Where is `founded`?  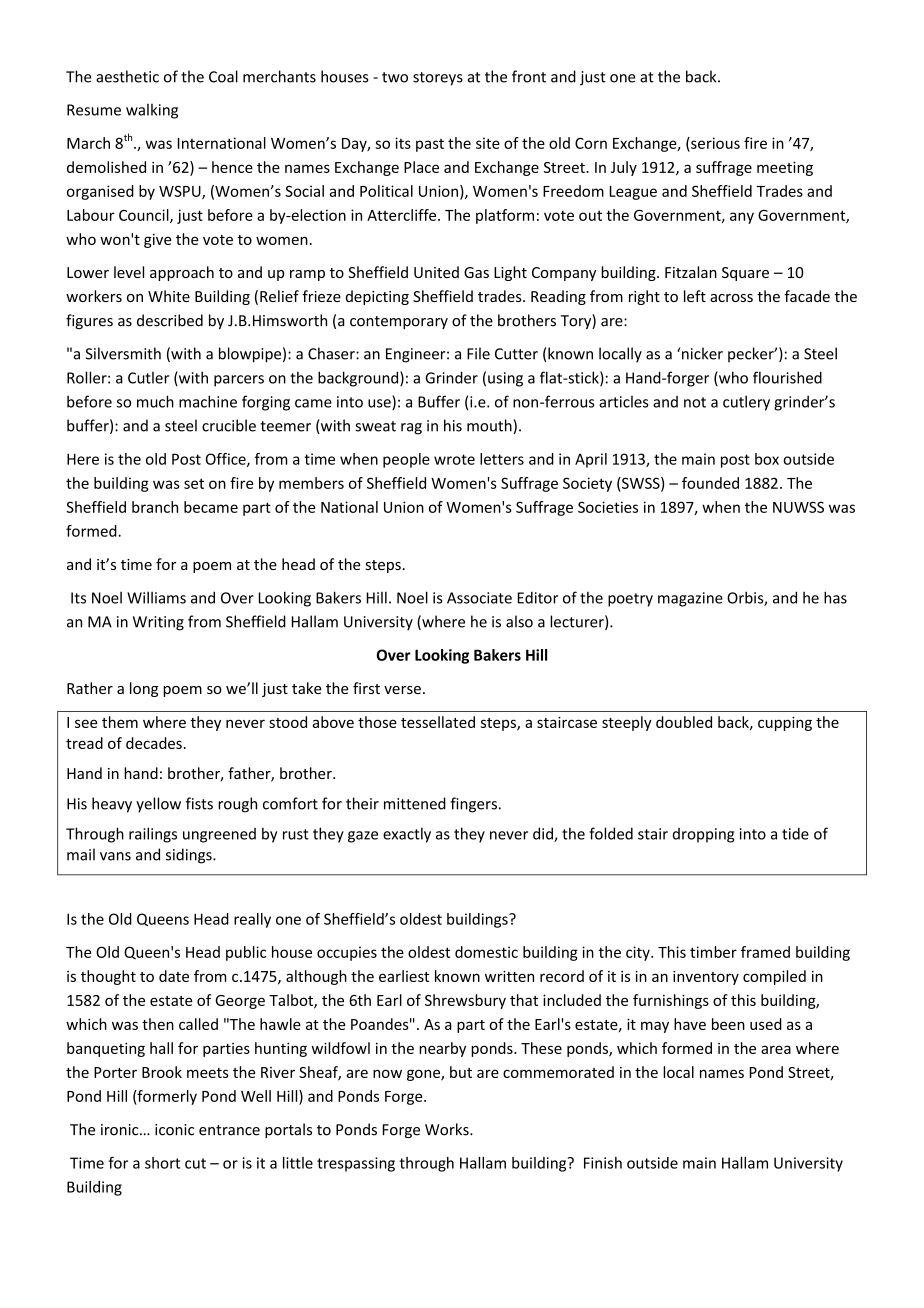
founded is located at coordinates (710, 483).
